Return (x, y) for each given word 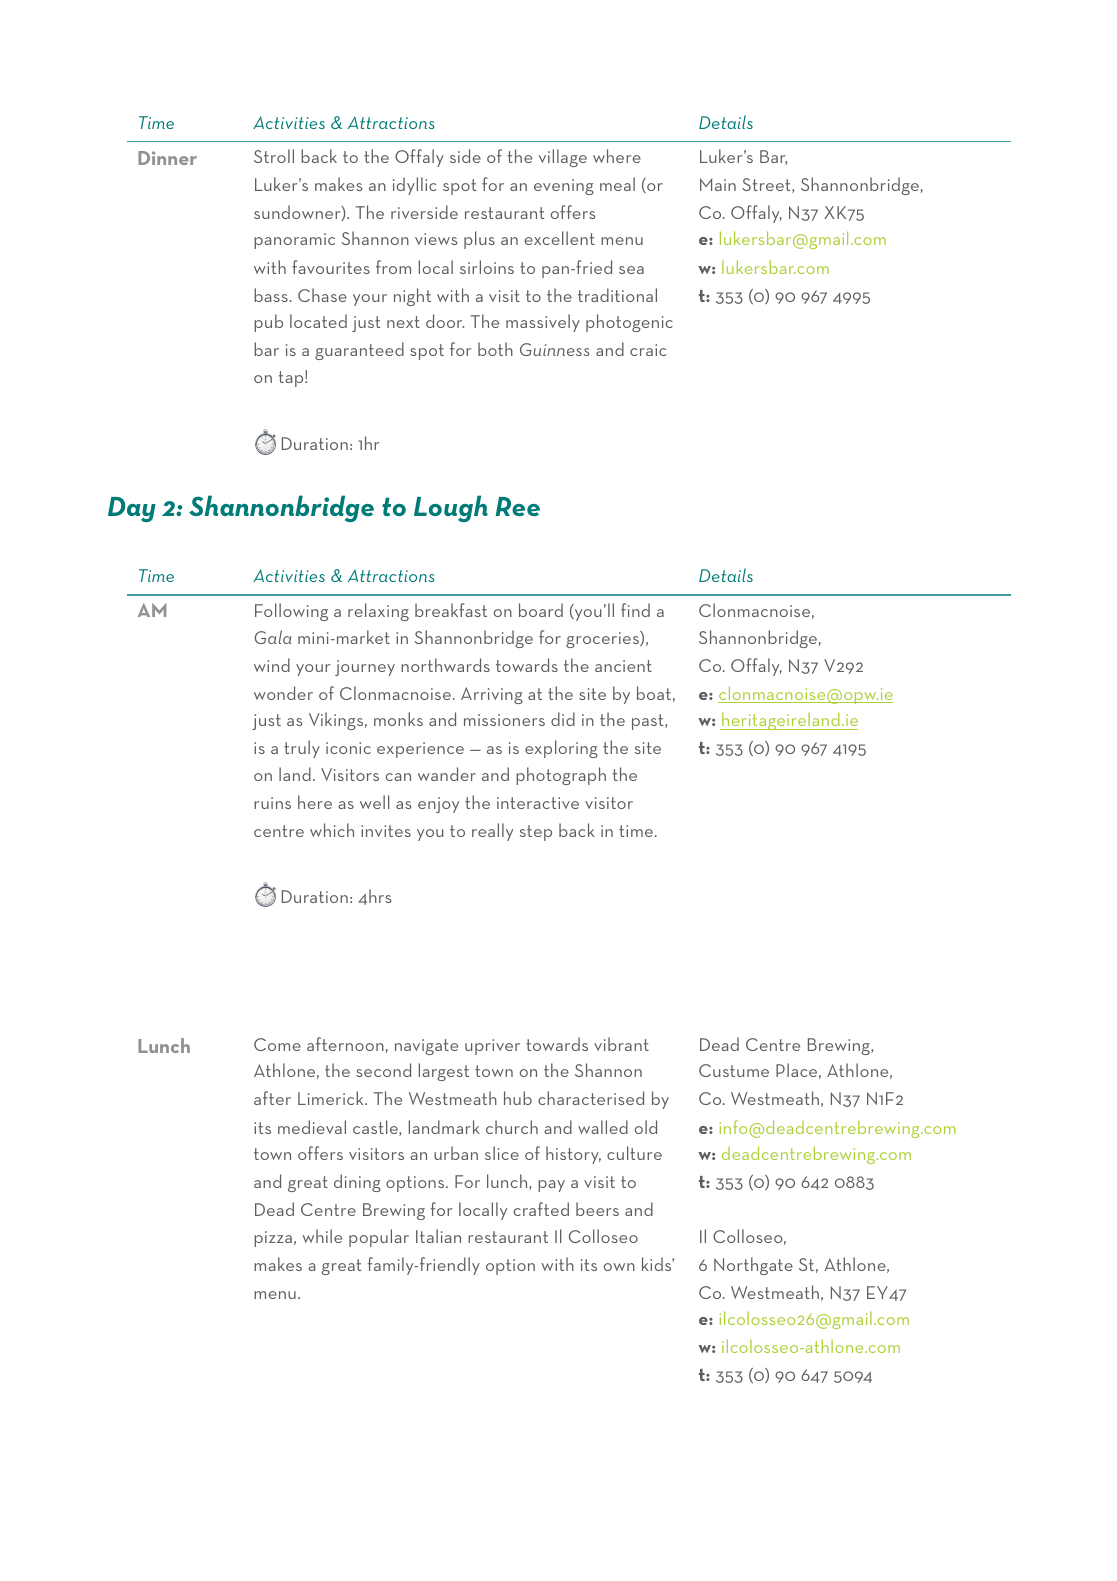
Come (277, 1044)
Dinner (167, 158)
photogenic (629, 323)
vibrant (621, 1044)
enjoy (438, 805)
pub (268, 323)
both (495, 349)
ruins (272, 803)
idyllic (414, 186)
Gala (273, 637)
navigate (426, 1047)
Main (718, 184)
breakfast (451, 610)
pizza (273, 1239)
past (649, 722)
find (635, 610)
